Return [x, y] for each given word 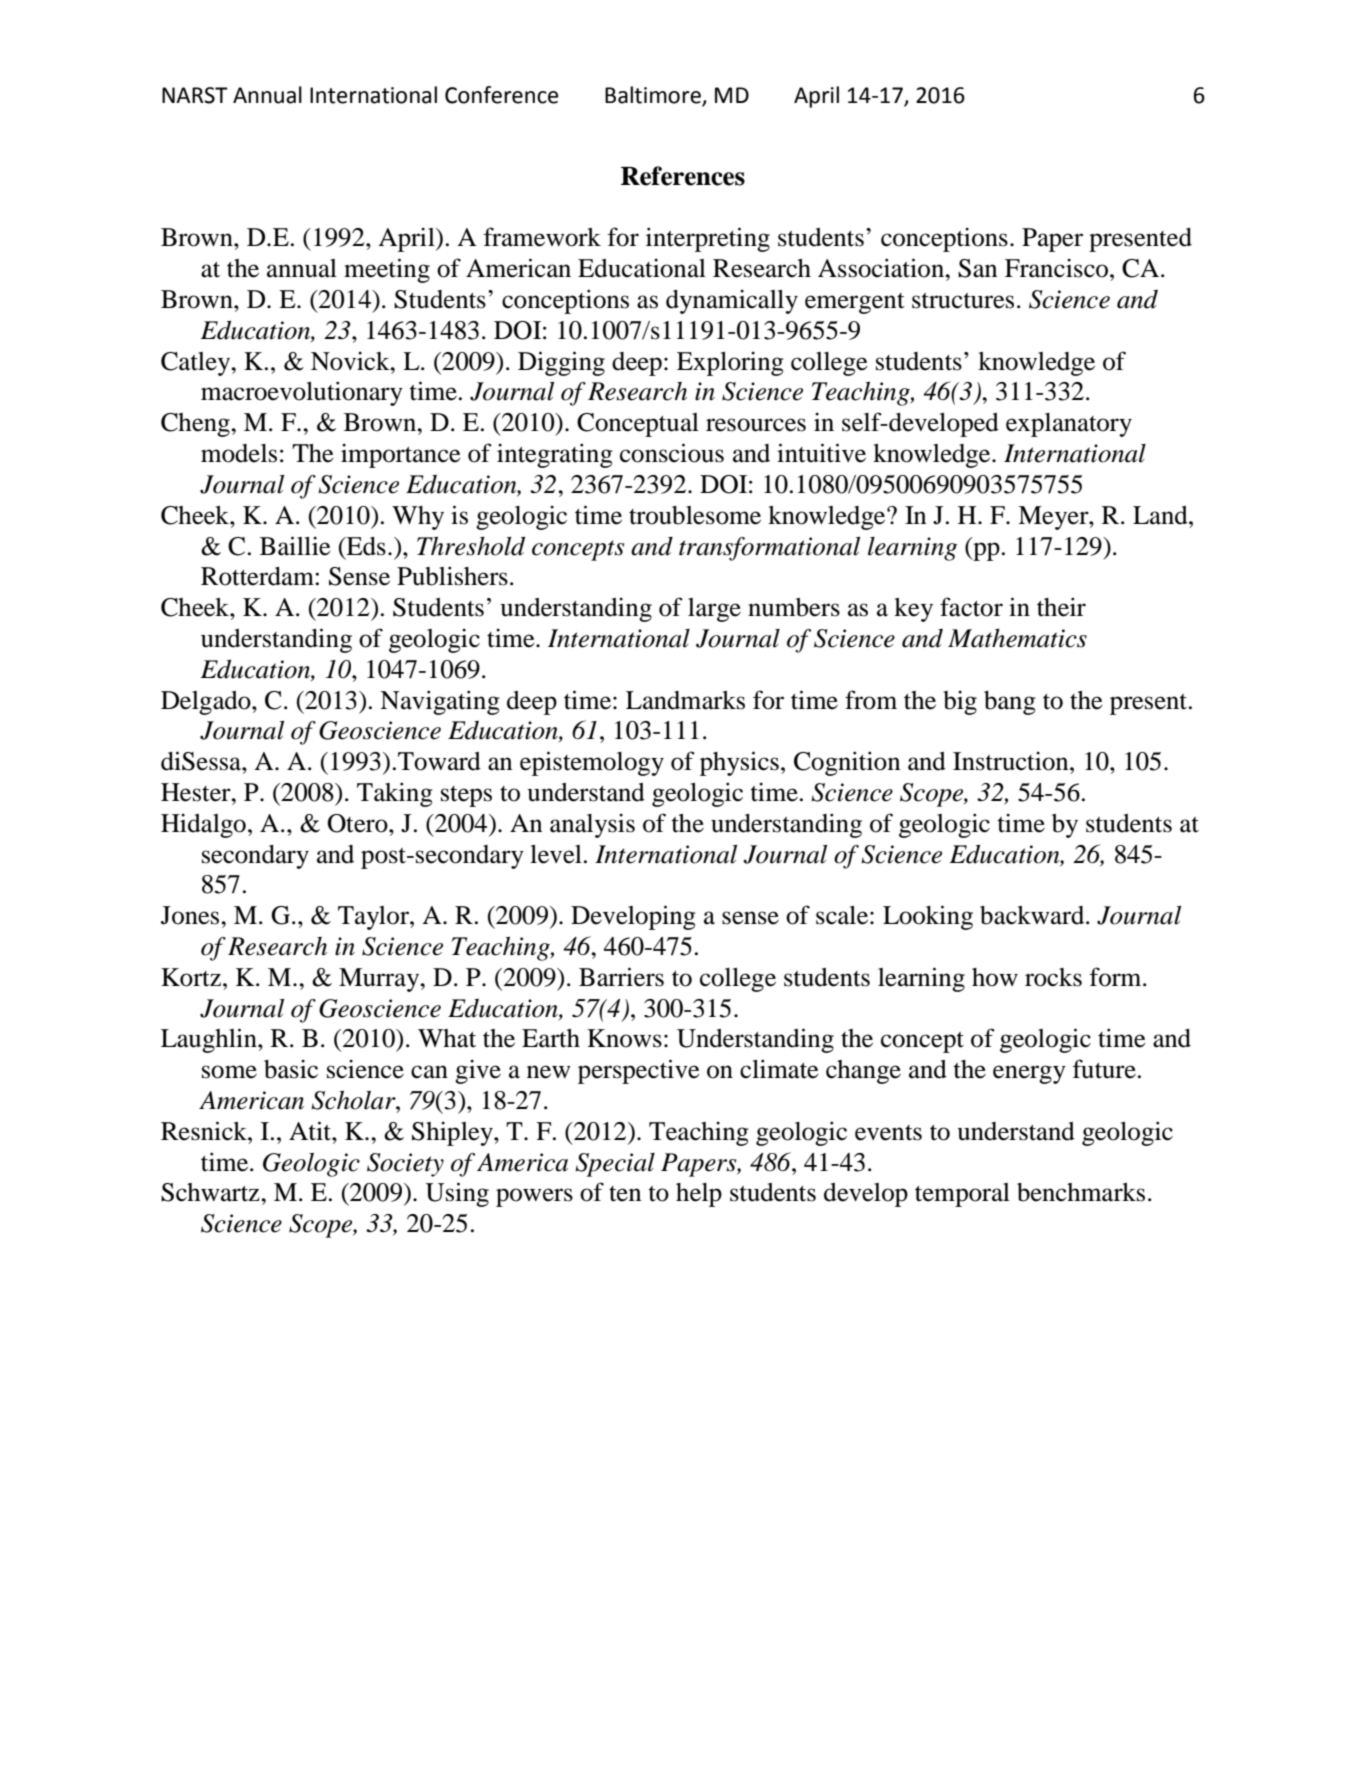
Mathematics [1017, 638]
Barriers [621, 977]
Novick [351, 361]
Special [615, 1165]
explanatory [1069, 425]
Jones [191, 915]
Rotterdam [258, 576]
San [977, 268]
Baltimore [654, 96]
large [714, 610]
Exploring [730, 363]
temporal [962, 1195]
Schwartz [211, 1192]
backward [1033, 915]
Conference [502, 95]
